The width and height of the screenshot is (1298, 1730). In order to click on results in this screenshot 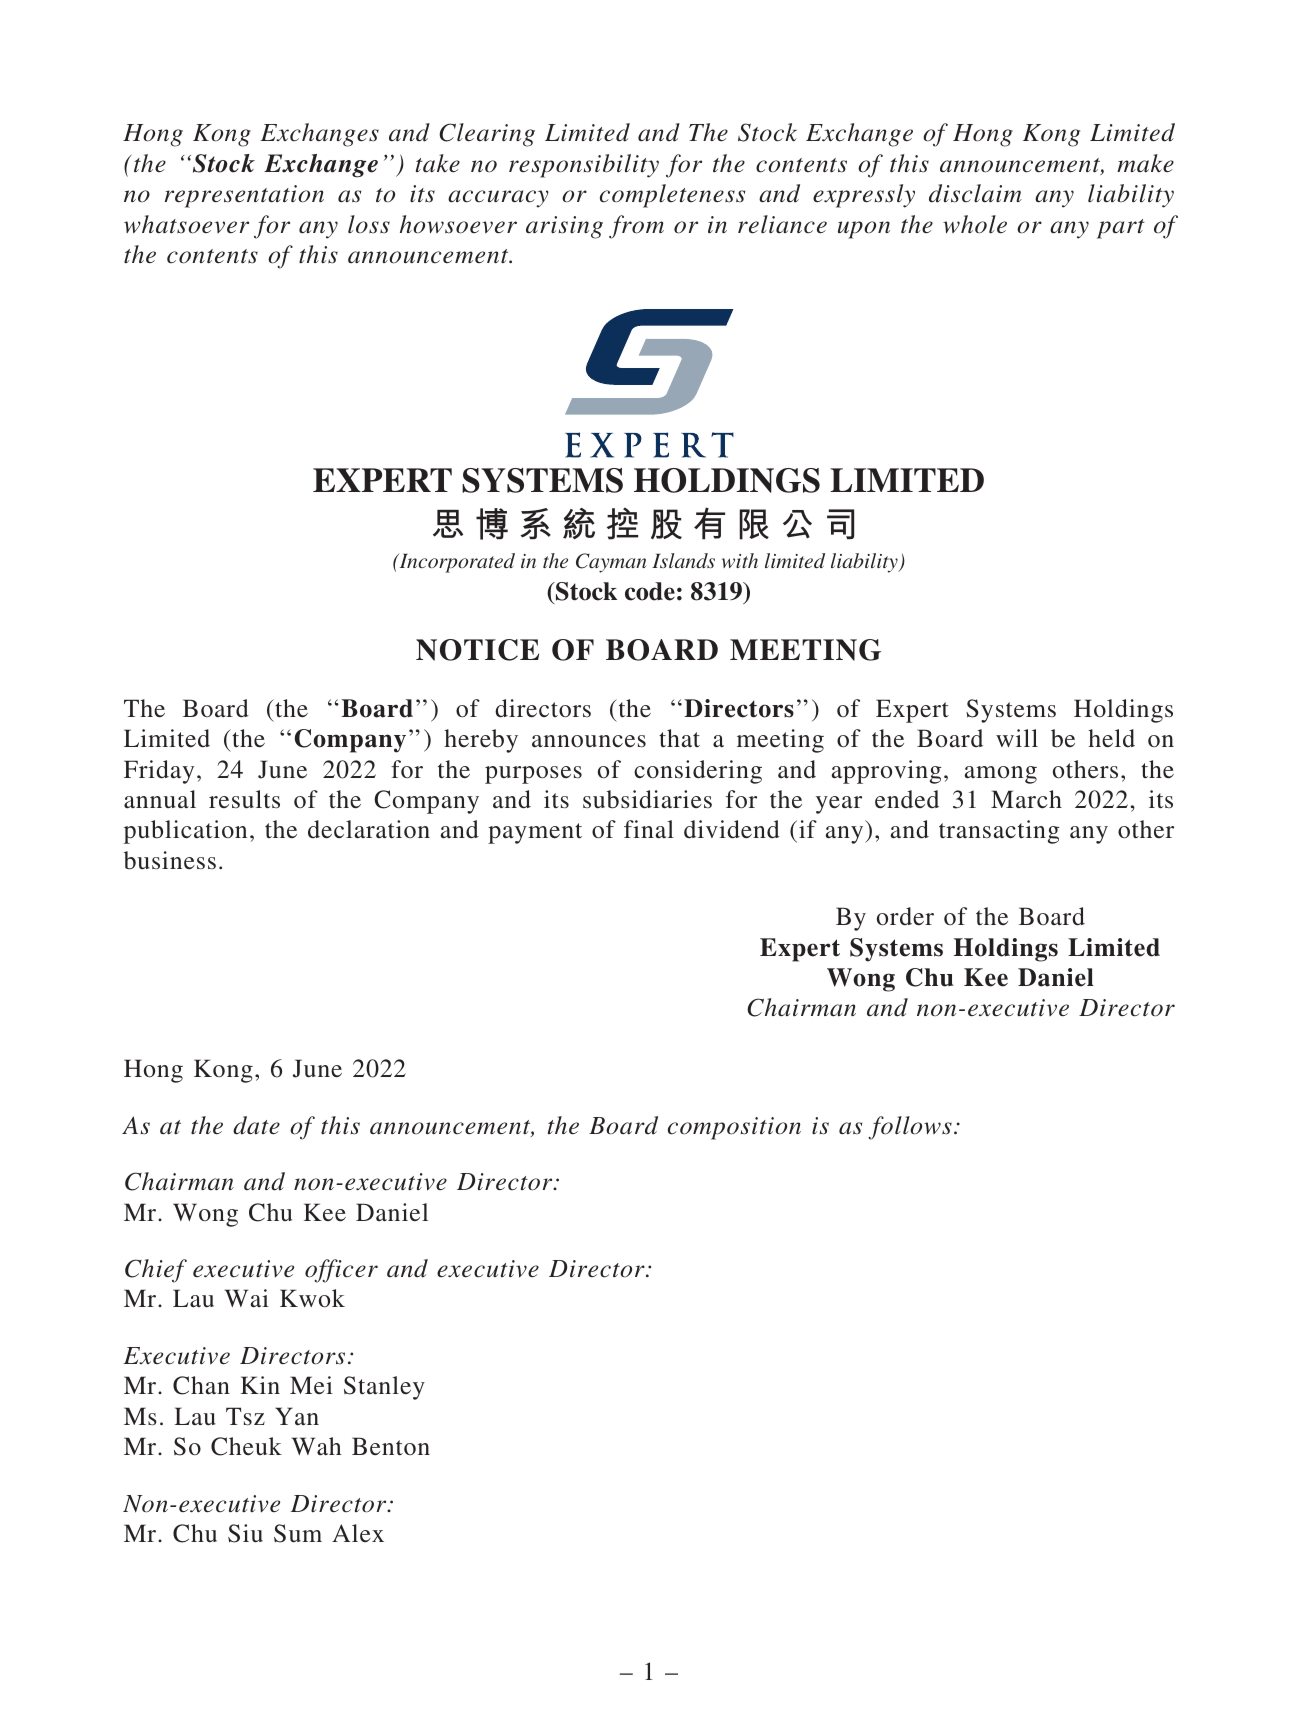, I will do `click(244, 799)`.
